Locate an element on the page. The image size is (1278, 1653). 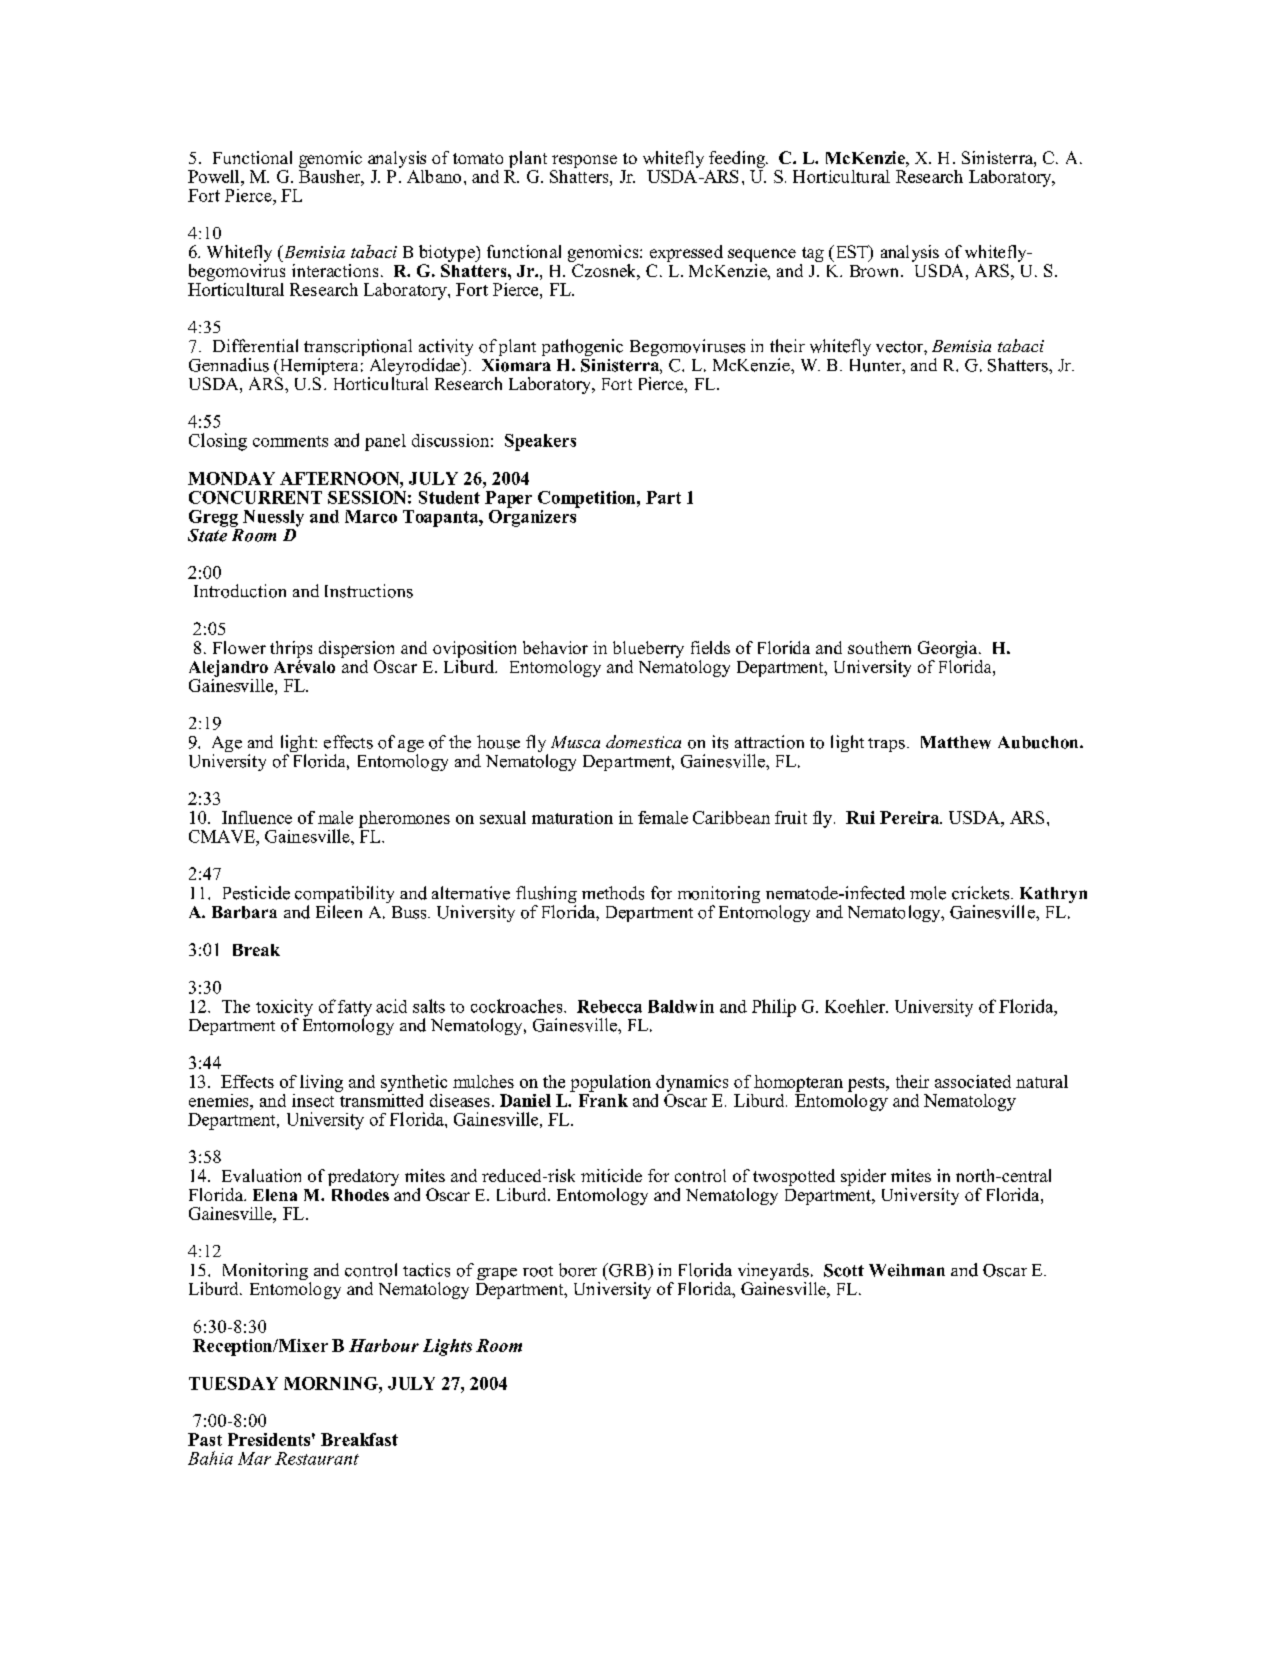
Scott is located at coordinates (844, 1270).
